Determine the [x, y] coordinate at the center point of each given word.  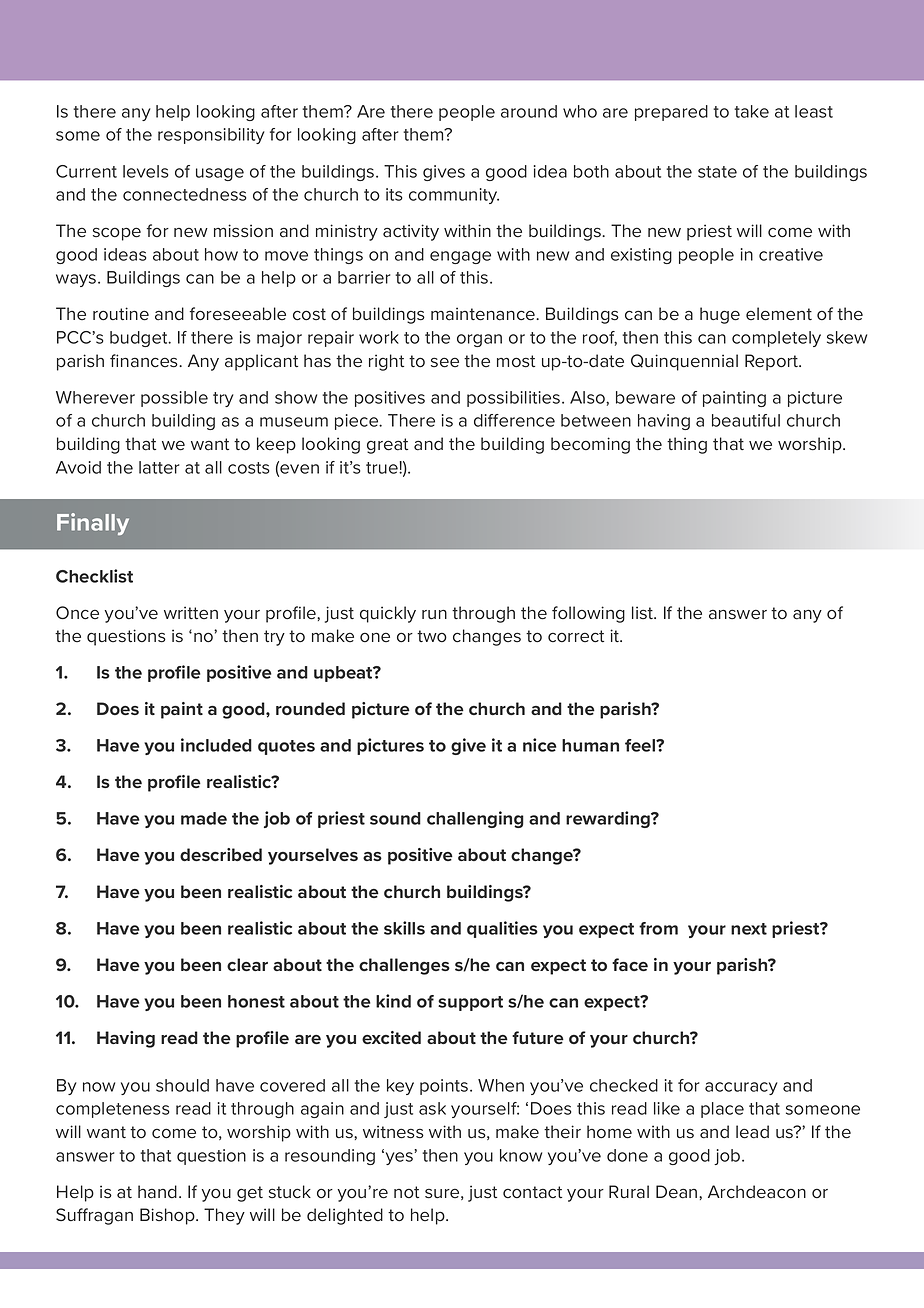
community [454, 196]
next [749, 929]
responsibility [211, 136]
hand [157, 1192]
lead [752, 1132]
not [406, 1192]
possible [174, 399]
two [432, 636]
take [751, 111]
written [191, 612]
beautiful [746, 420]
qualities [502, 929]
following [588, 614]
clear [247, 964]
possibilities [515, 399]
